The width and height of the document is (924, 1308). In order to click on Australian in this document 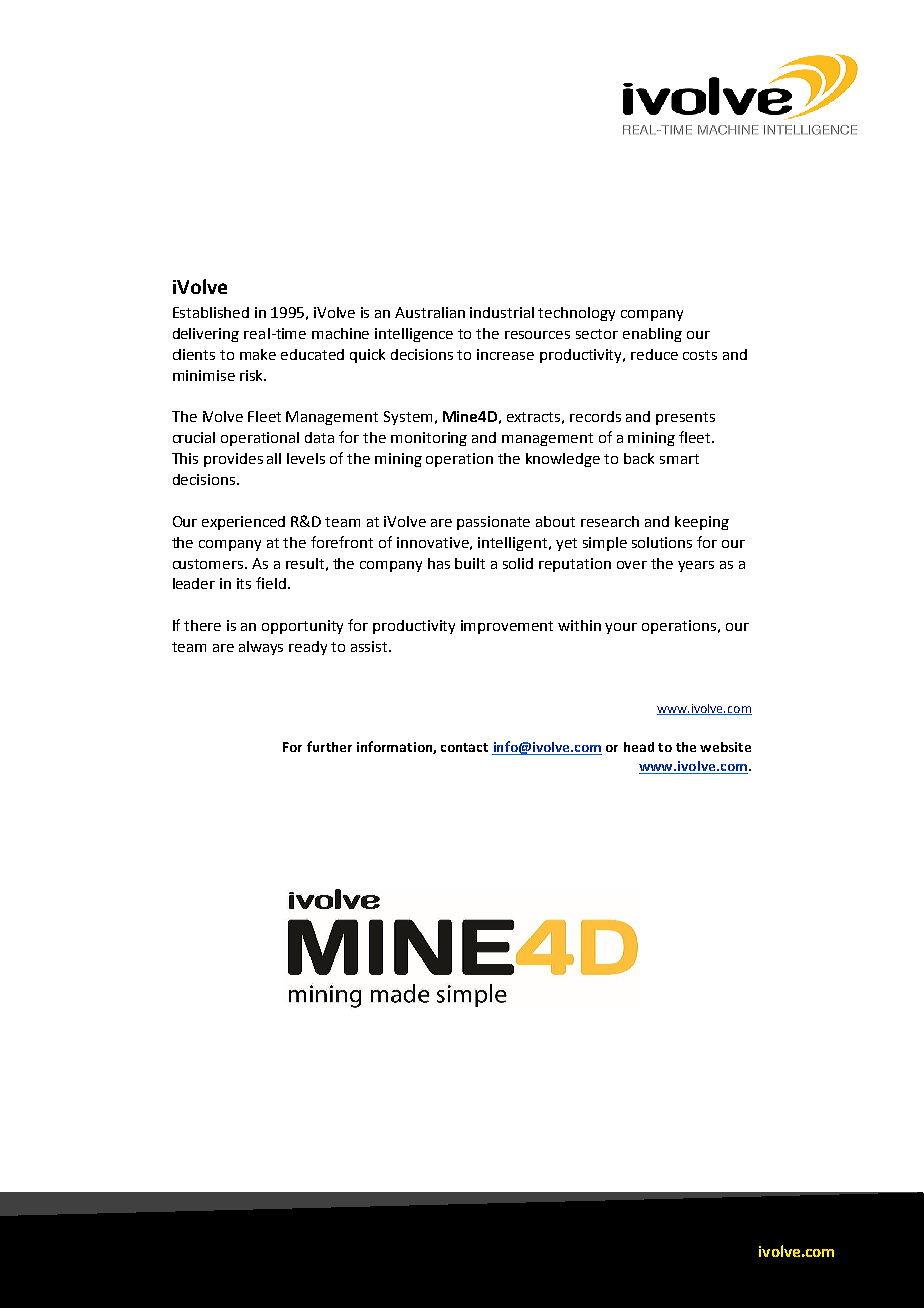, I will do `click(430, 312)`.
